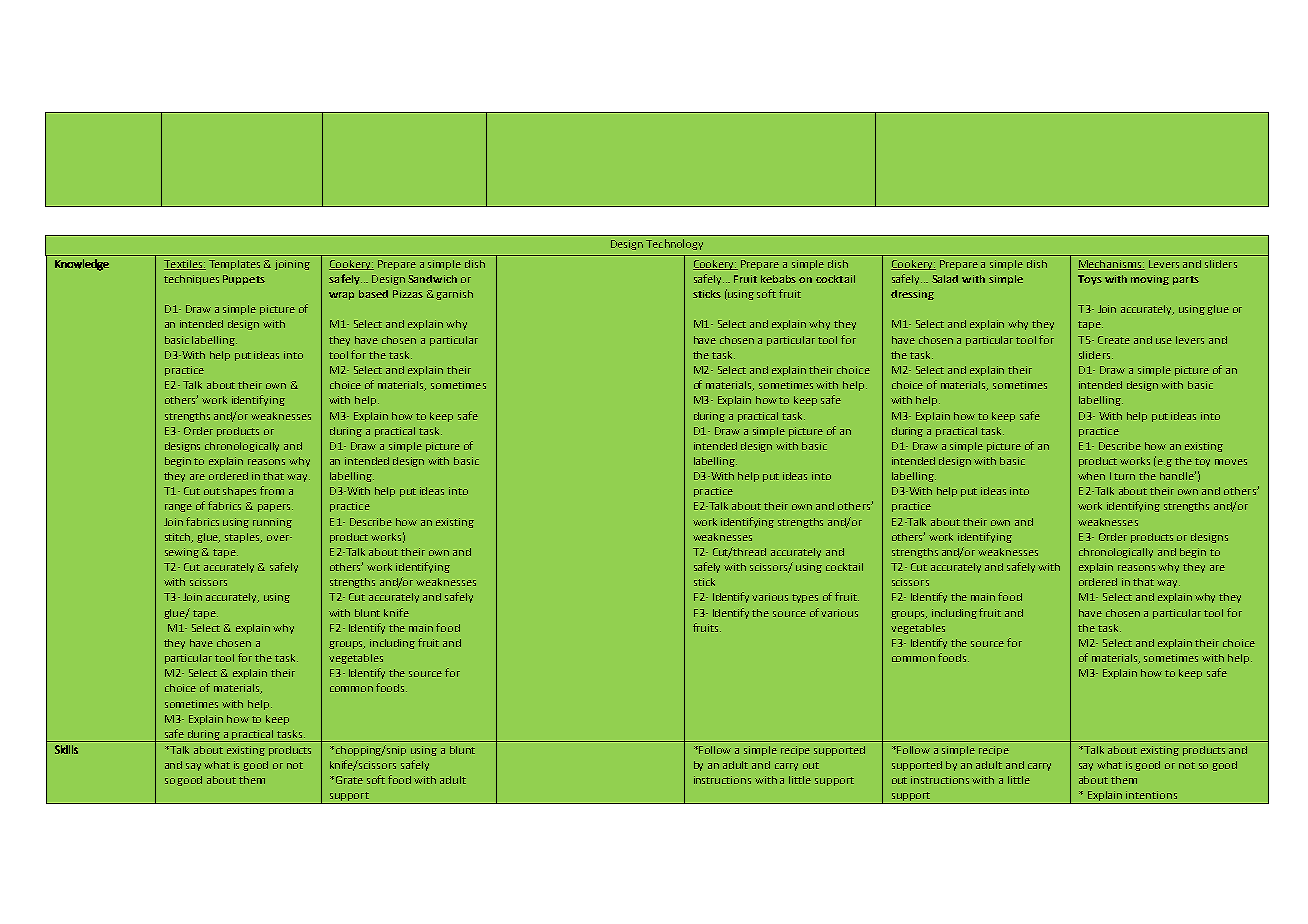 Image resolution: width=1308 pixels, height=924 pixels. I want to click on range, so click(178, 508).
